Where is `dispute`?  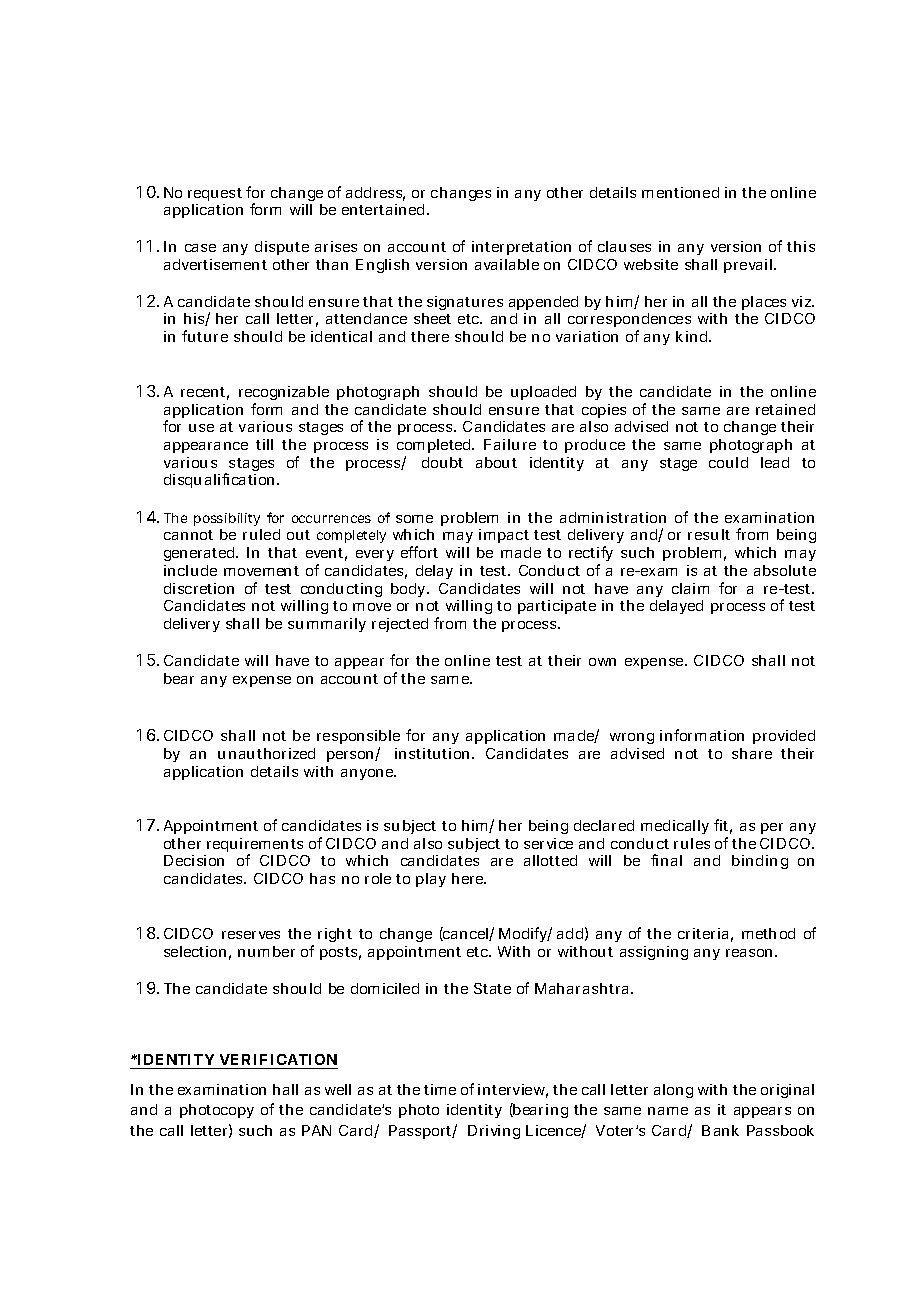
dispute is located at coordinates (282, 248).
